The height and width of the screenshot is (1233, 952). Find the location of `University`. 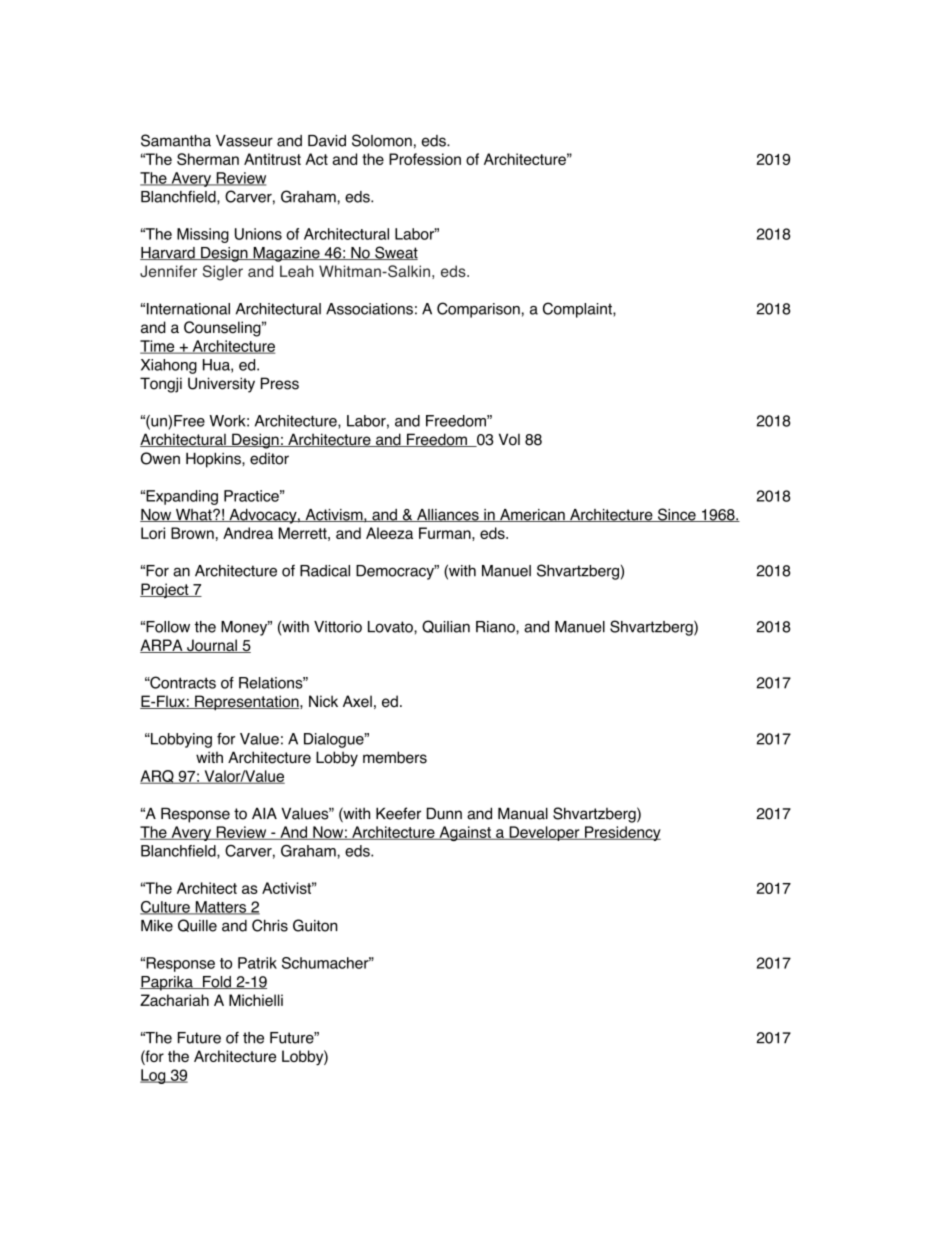

University is located at coordinates (221, 385).
